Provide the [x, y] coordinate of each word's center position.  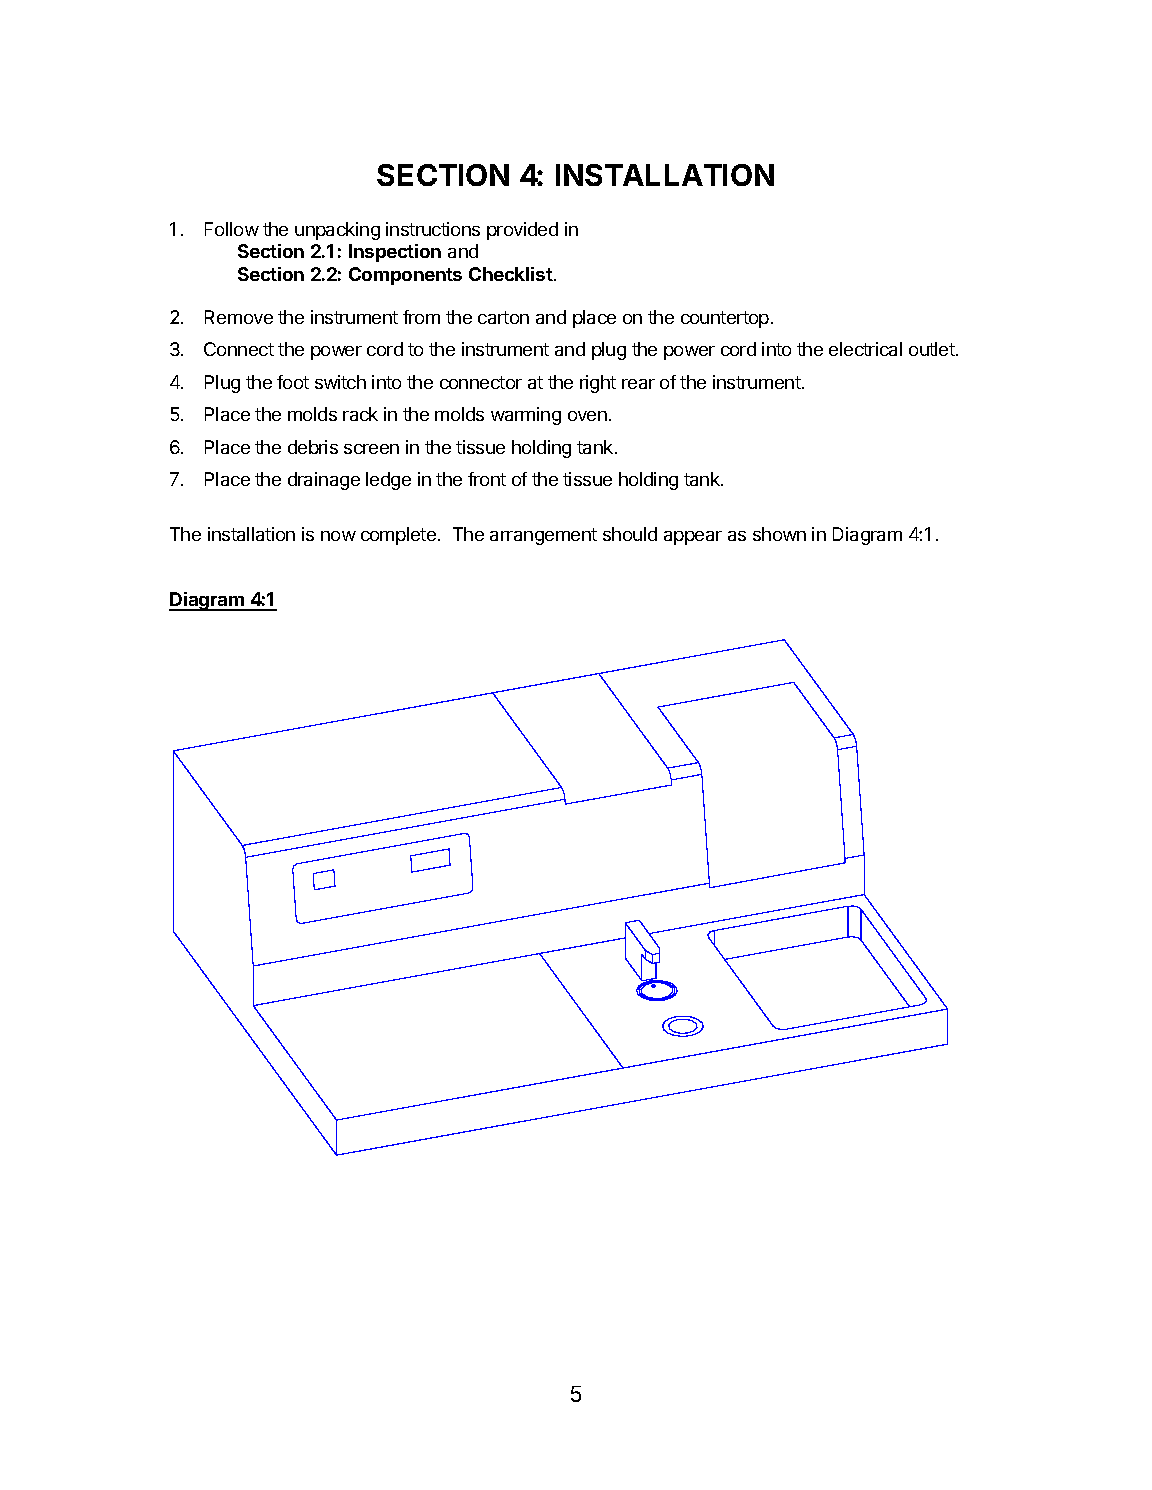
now [338, 536]
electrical [865, 349]
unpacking [337, 231]
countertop [725, 319]
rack [360, 414]
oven [587, 416]
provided [522, 231]
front [487, 479]
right [598, 384]
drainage [324, 481]
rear [638, 384]
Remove [239, 317]
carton [503, 317]
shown [779, 534]
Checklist [512, 274]
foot [293, 382]
